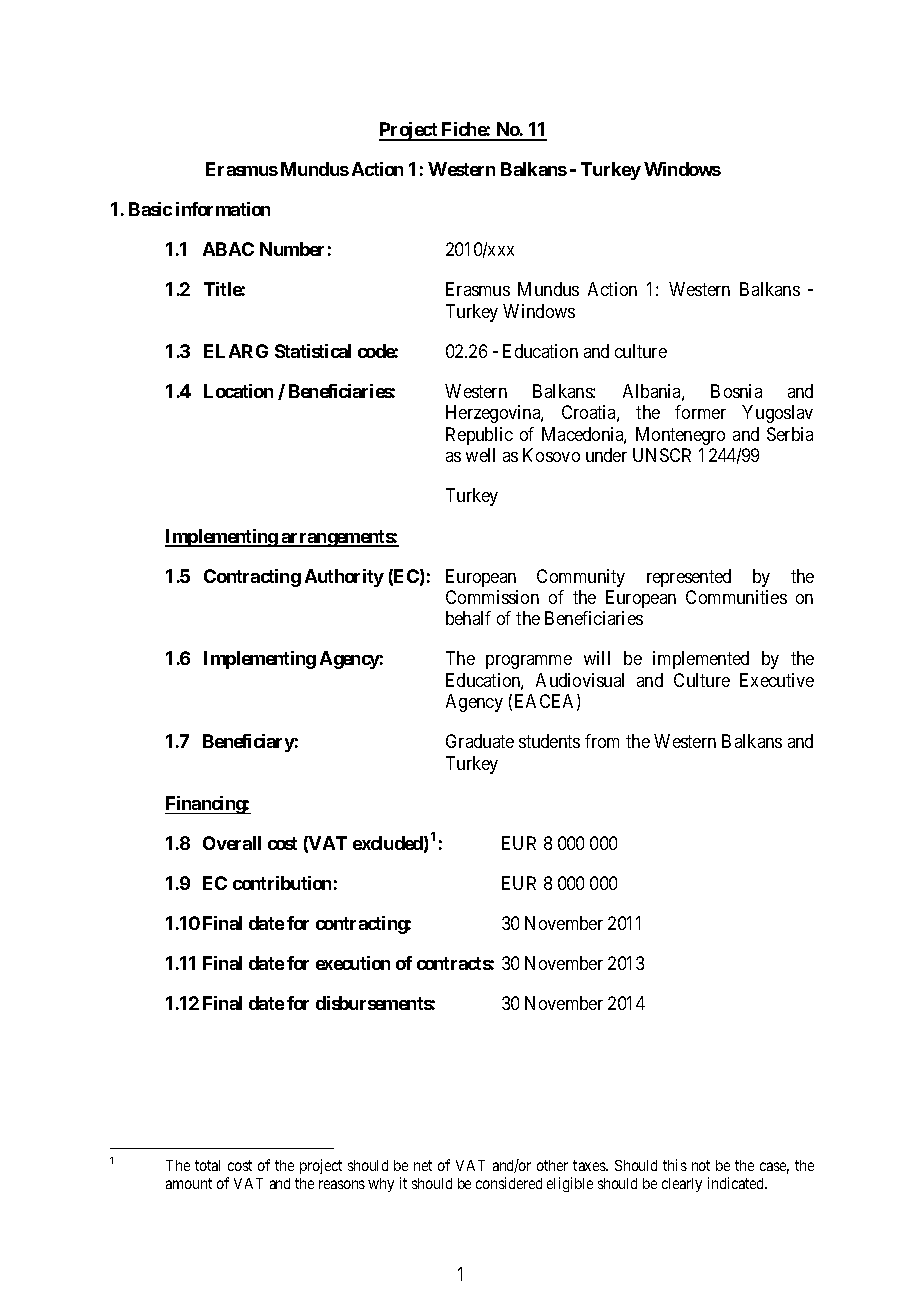 This screenshot has width=924, height=1308. I want to click on total, so click(207, 1165).
